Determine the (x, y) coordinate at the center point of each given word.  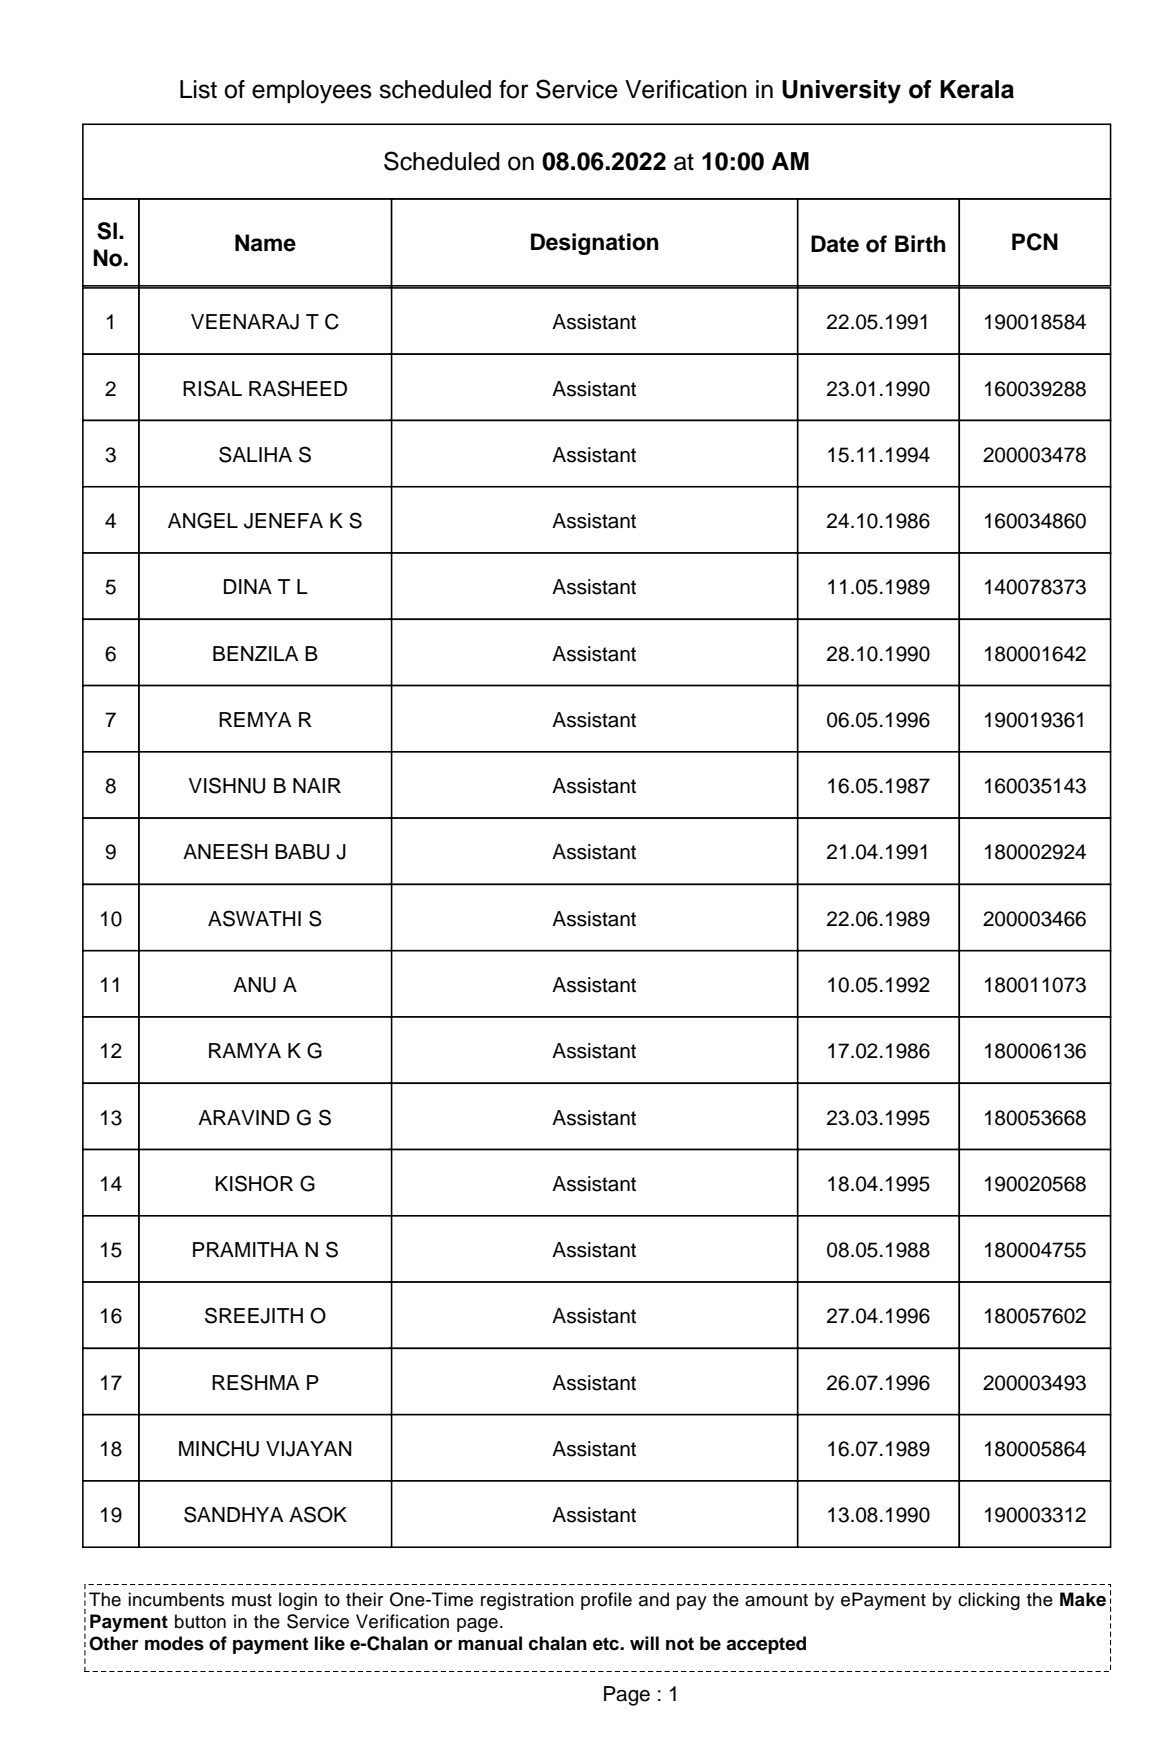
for (514, 89)
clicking (989, 1601)
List (198, 89)
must (252, 1600)
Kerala (977, 89)
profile (606, 1601)
